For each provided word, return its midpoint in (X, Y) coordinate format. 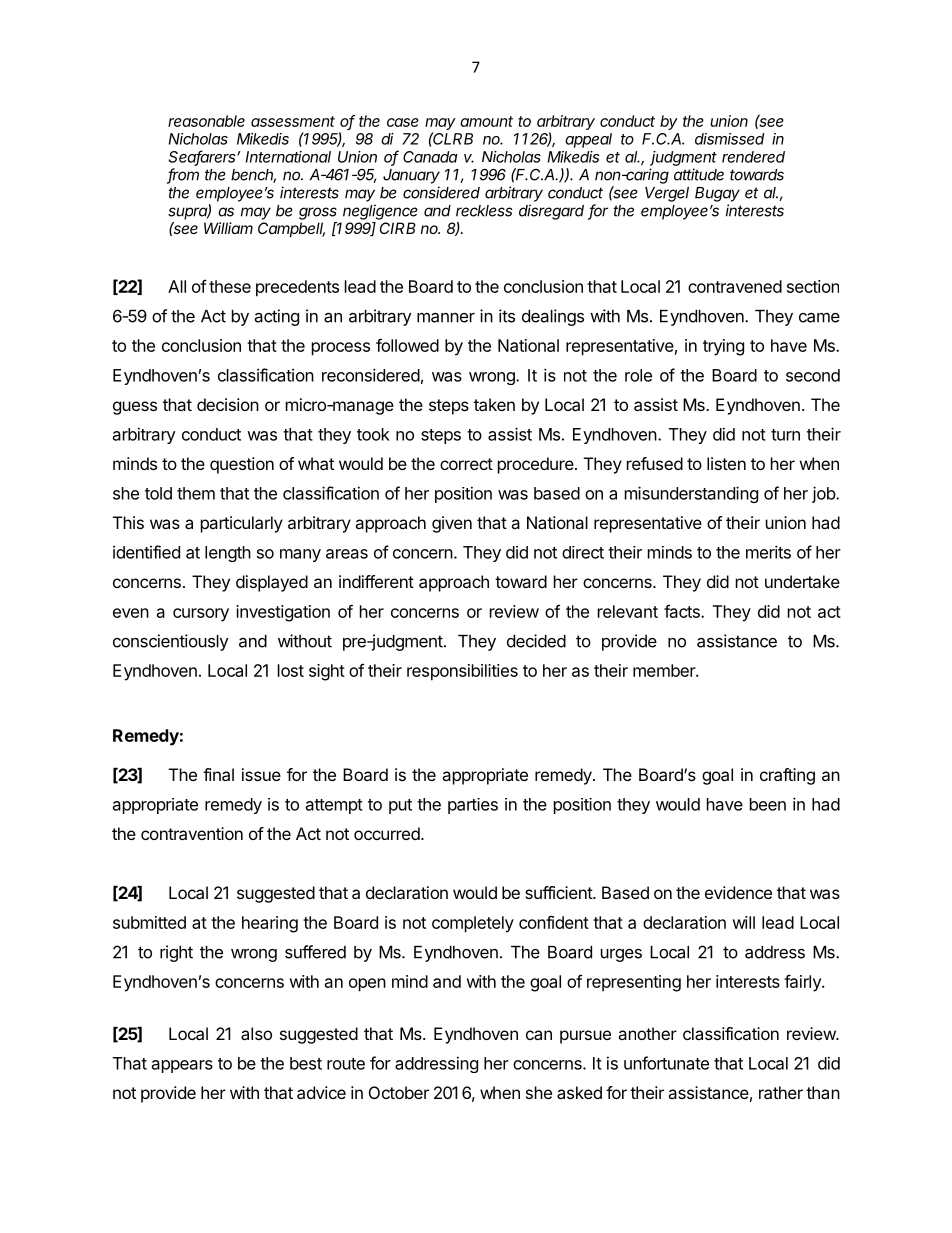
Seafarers (203, 157)
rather (781, 1092)
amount (486, 121)
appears (182, 1066)
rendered (753, 157)
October (399, 1092)
